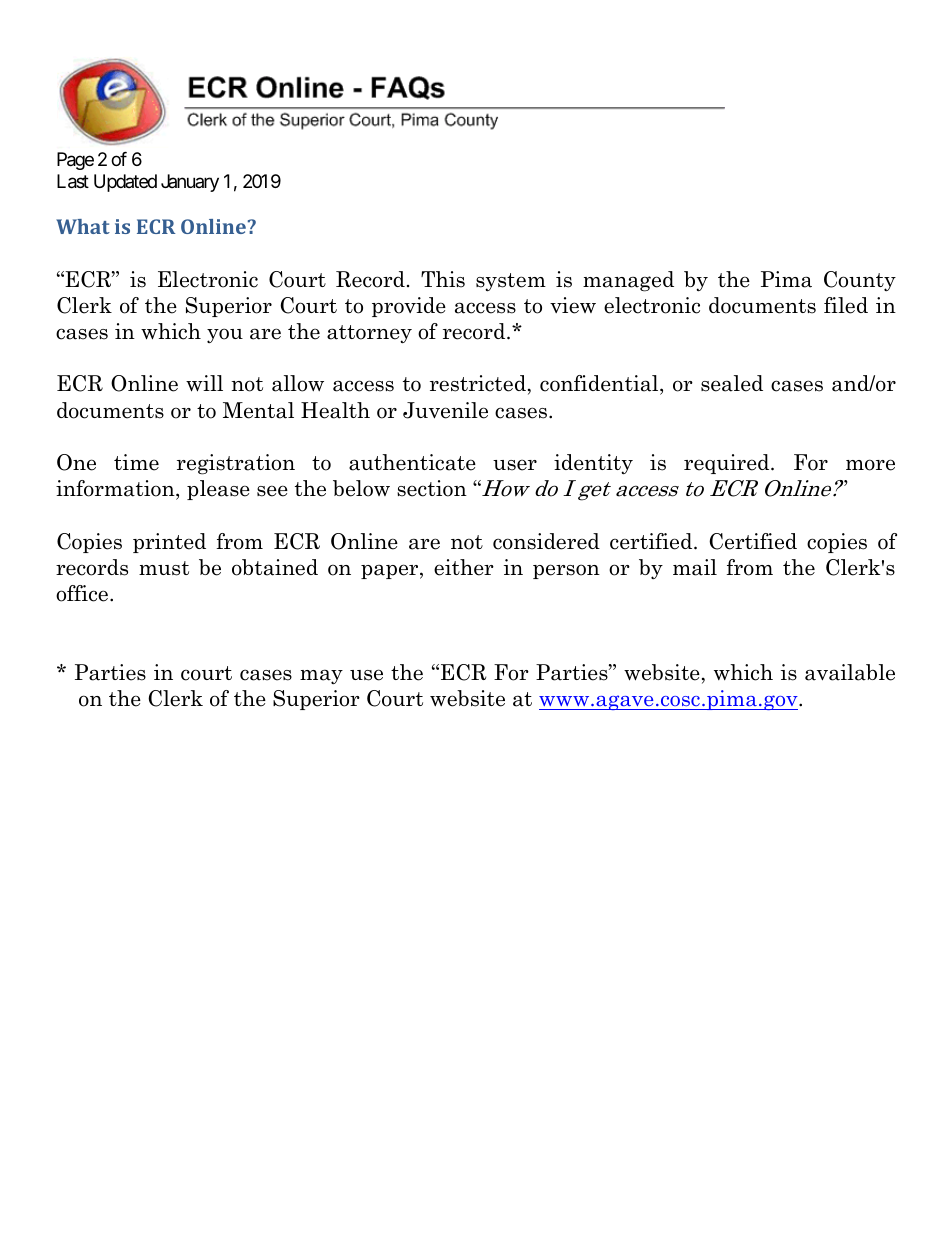  I want to click on County, so click(860, 281).
